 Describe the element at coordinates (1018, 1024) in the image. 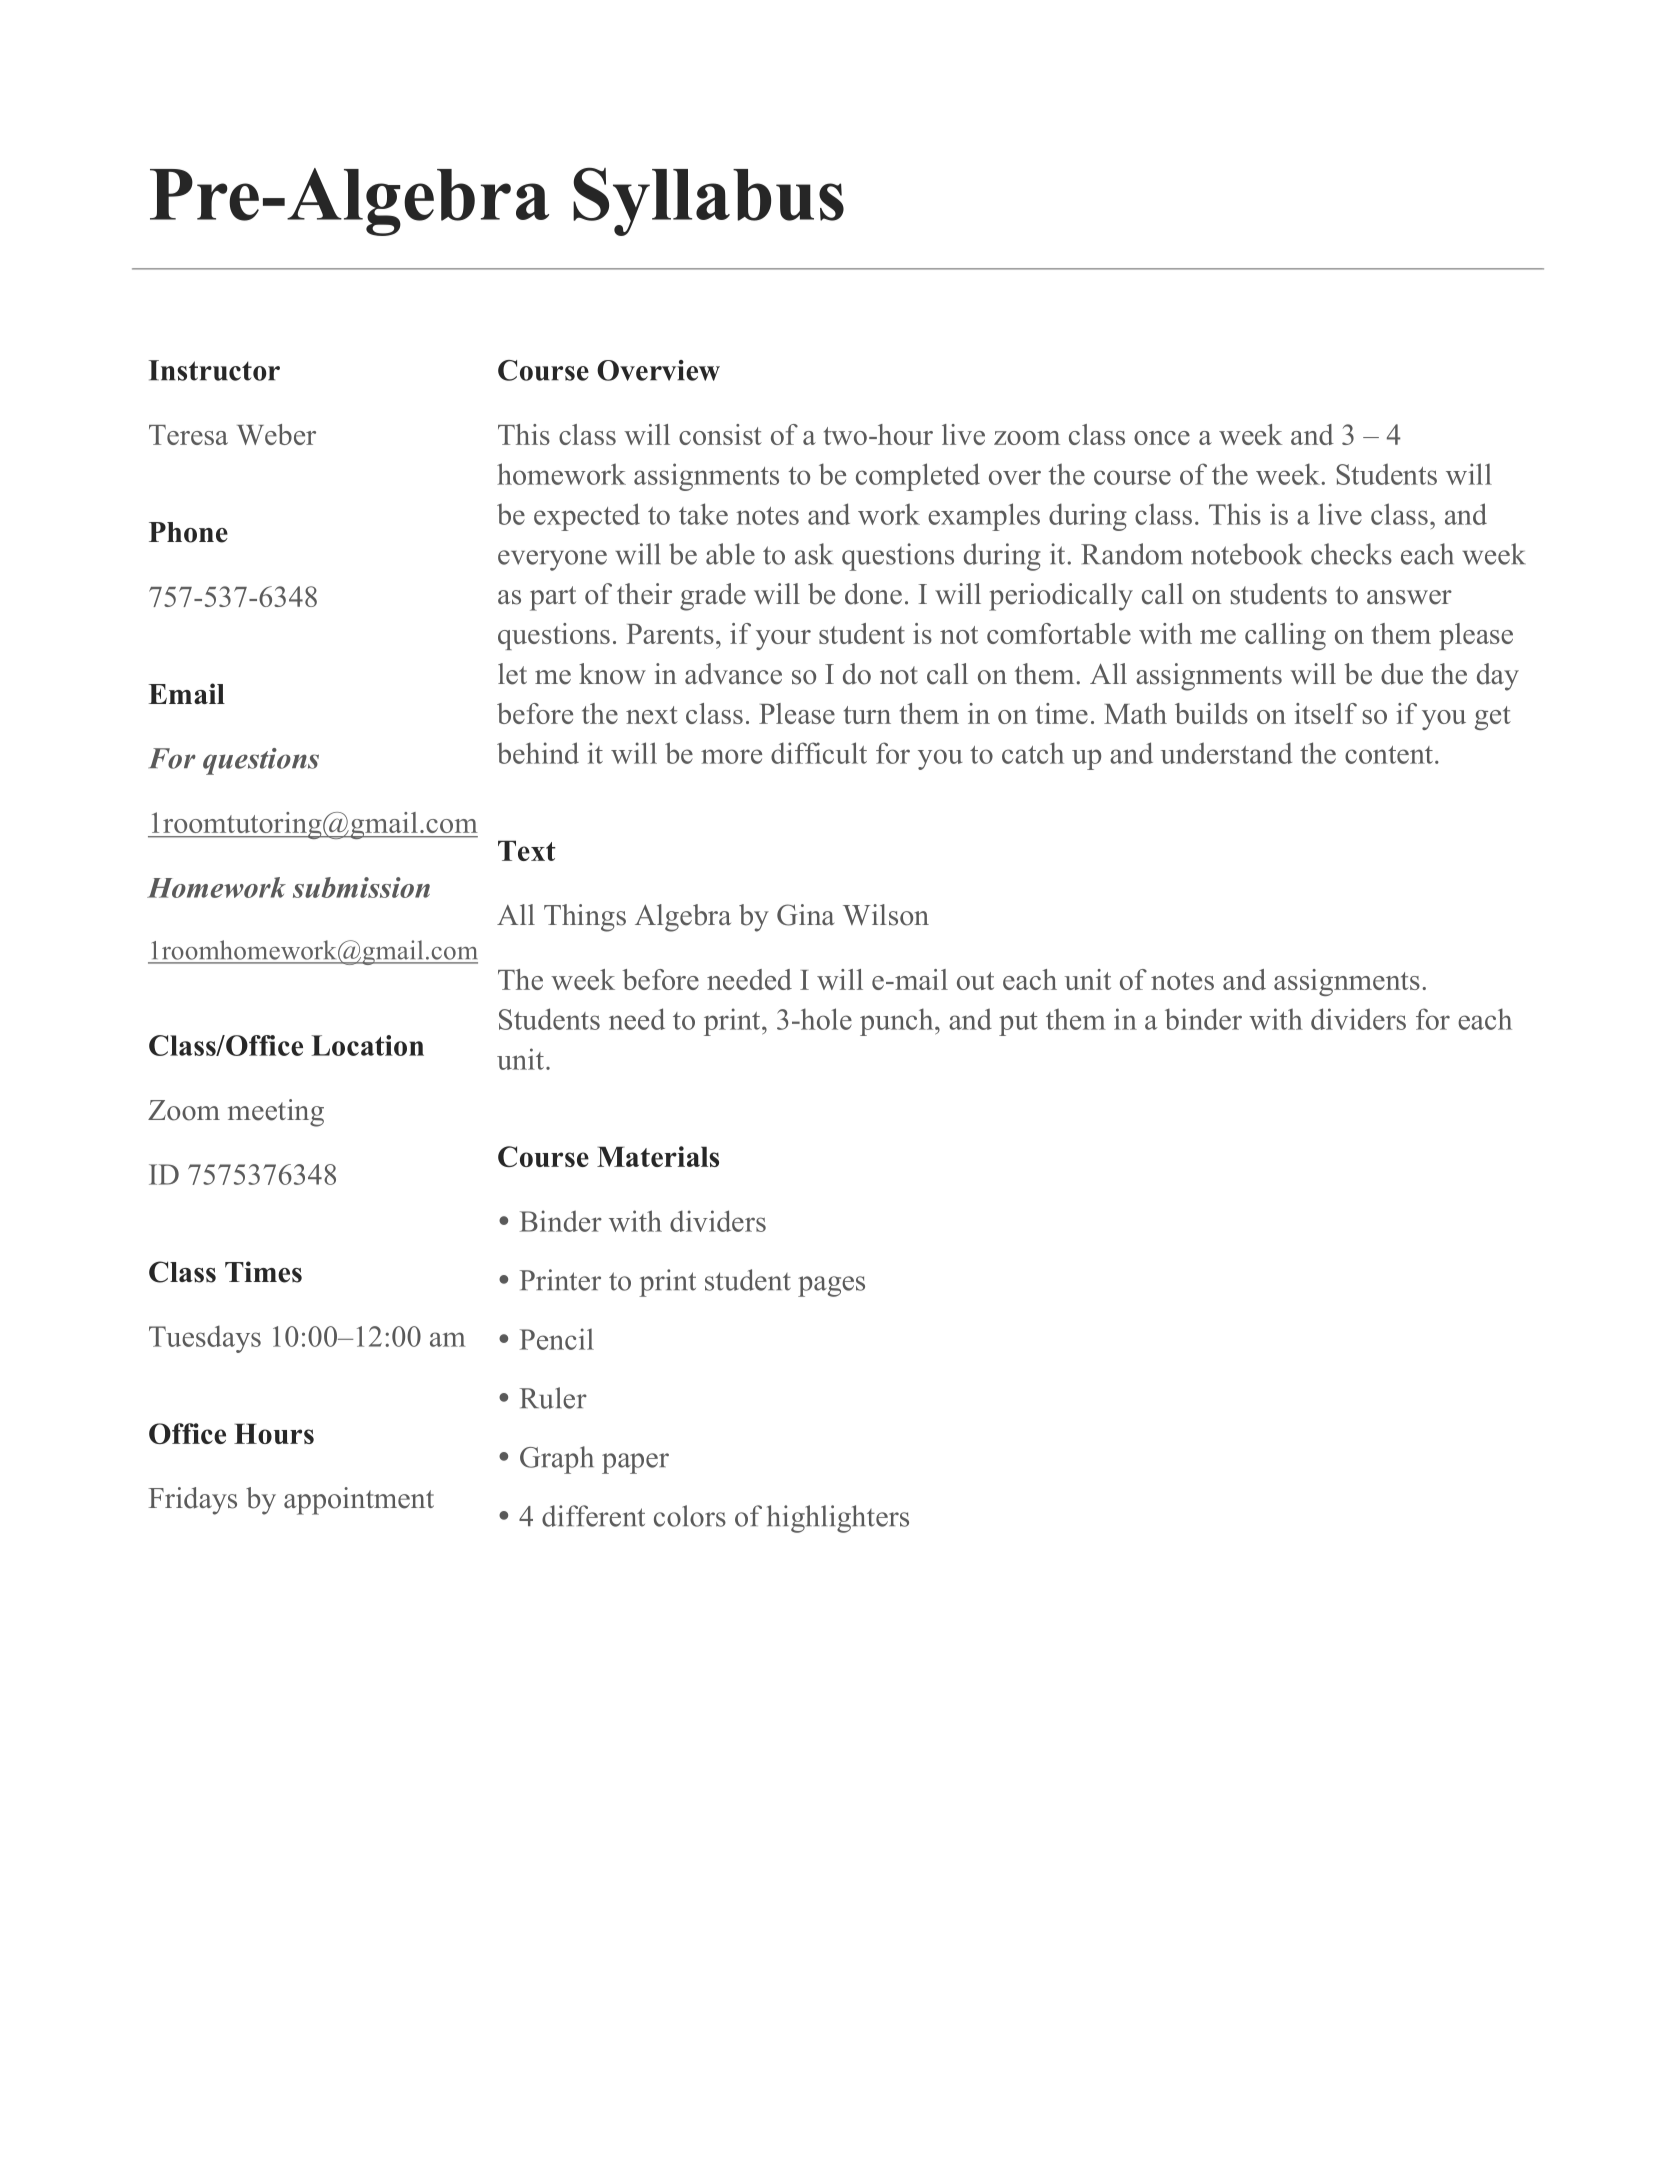

I see `put` at that location.
